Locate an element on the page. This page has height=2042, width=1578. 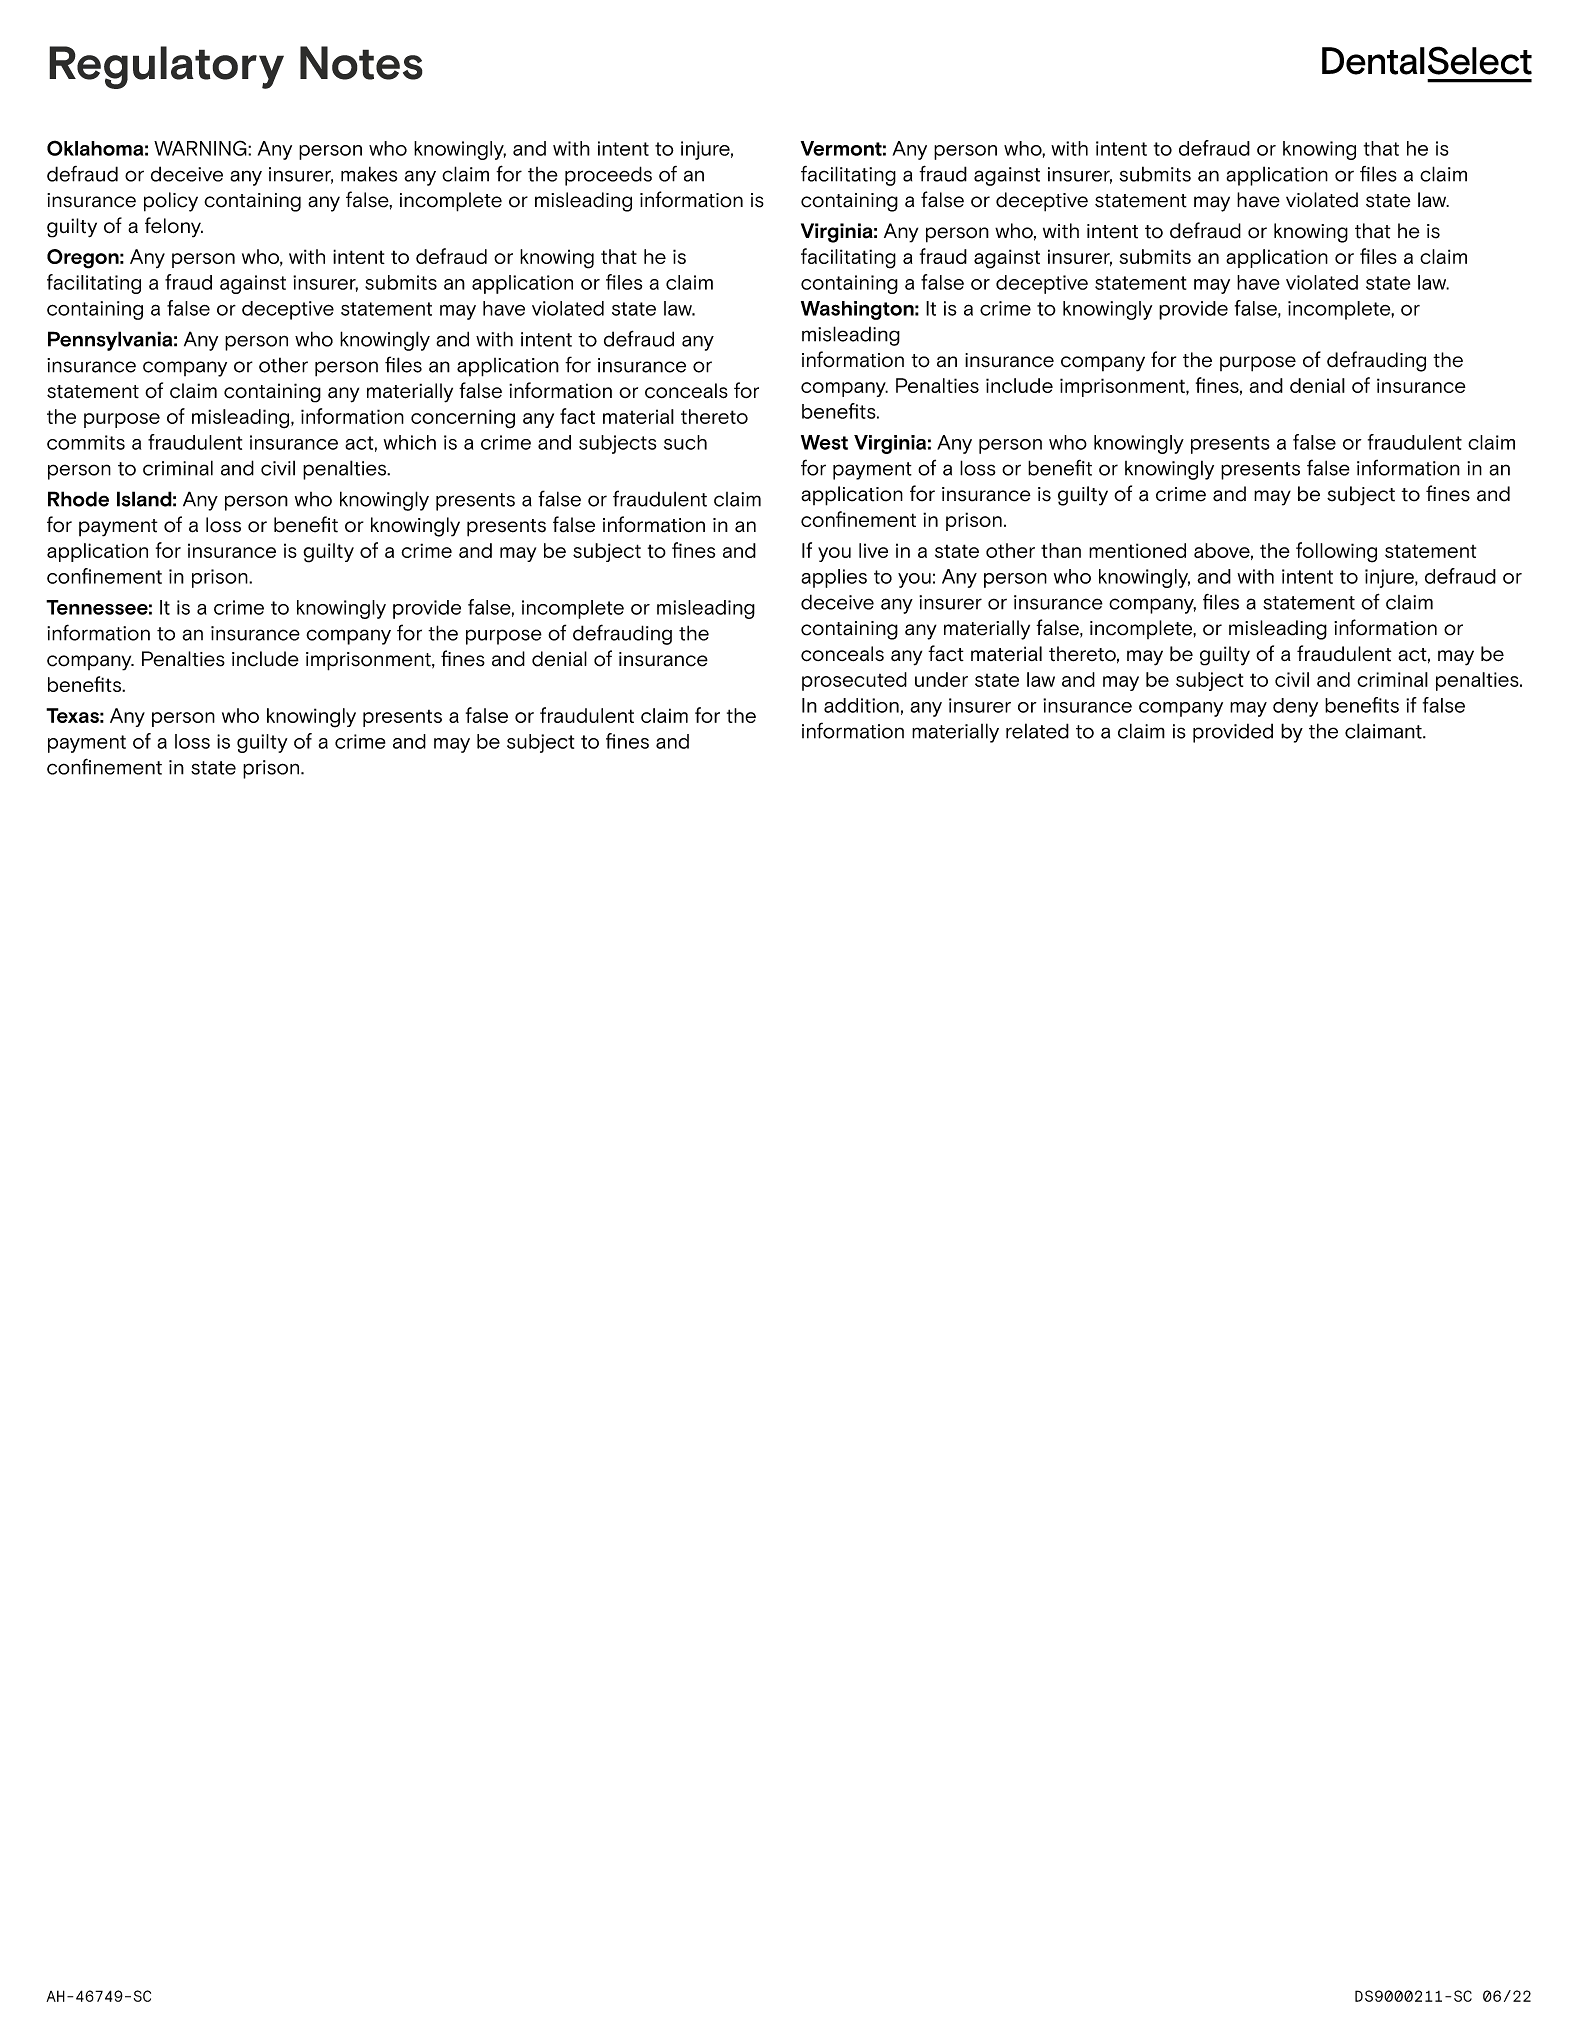
such is located at coordinates (685, 442).
